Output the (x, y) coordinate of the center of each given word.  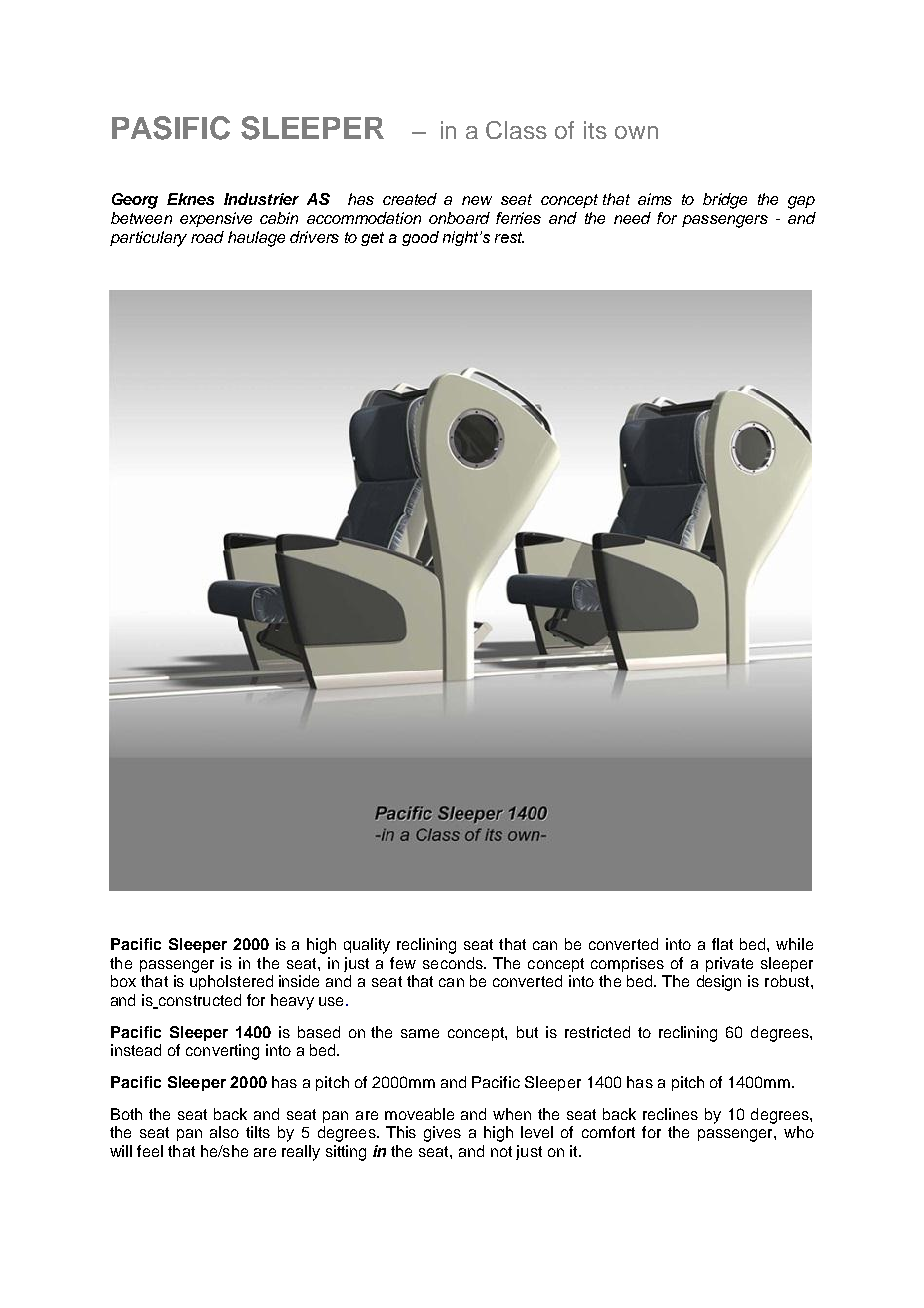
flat (722, 944)
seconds (454, 963)
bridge (725, 201)
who (799, 1132)
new (477, 200)
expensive (216, 219)
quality (367, 946)
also (224, 1132)
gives (442, 1134)
